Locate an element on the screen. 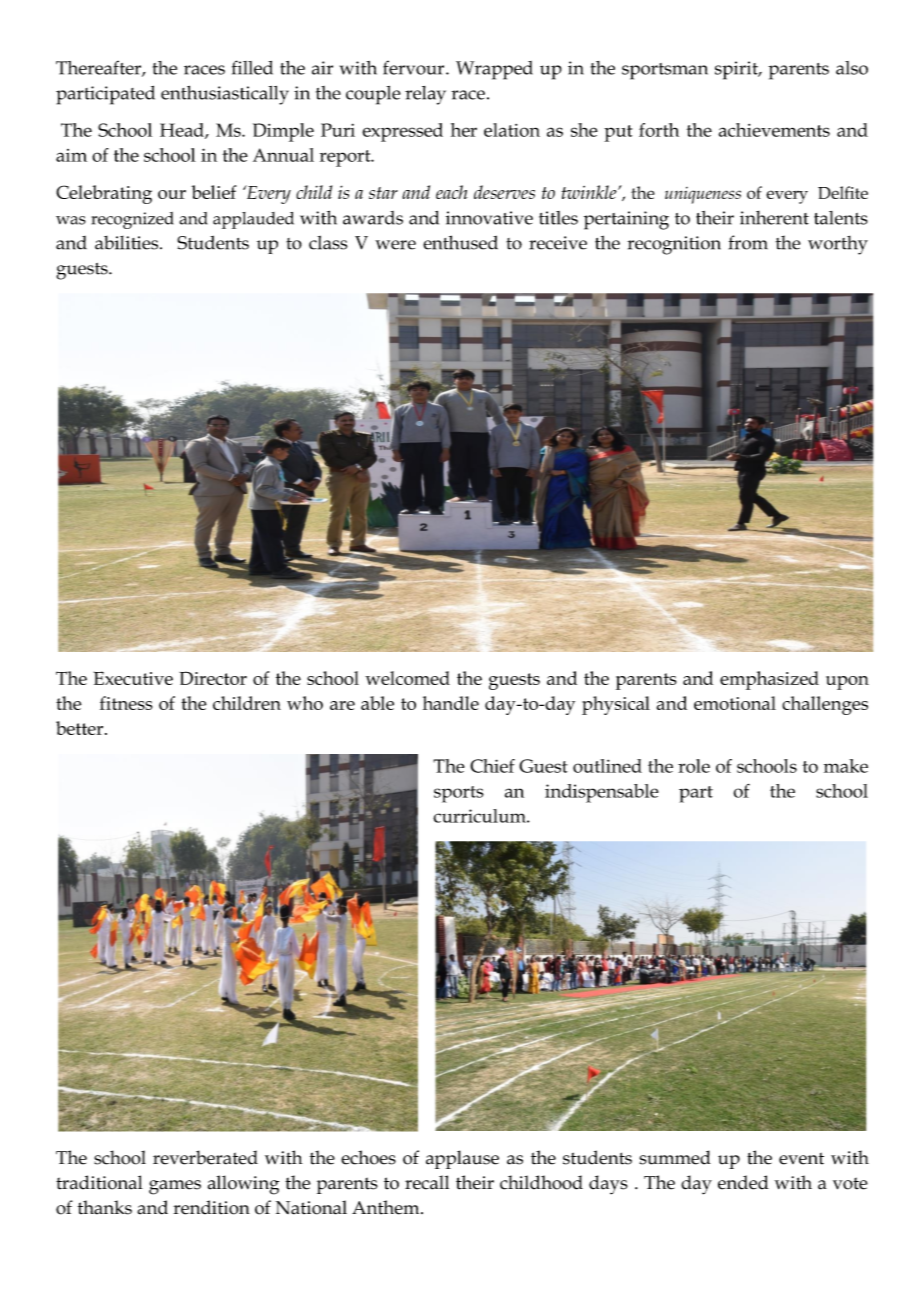 This screenshot has height=1308, width=924. Chief is located at coordinates (492, 766).
